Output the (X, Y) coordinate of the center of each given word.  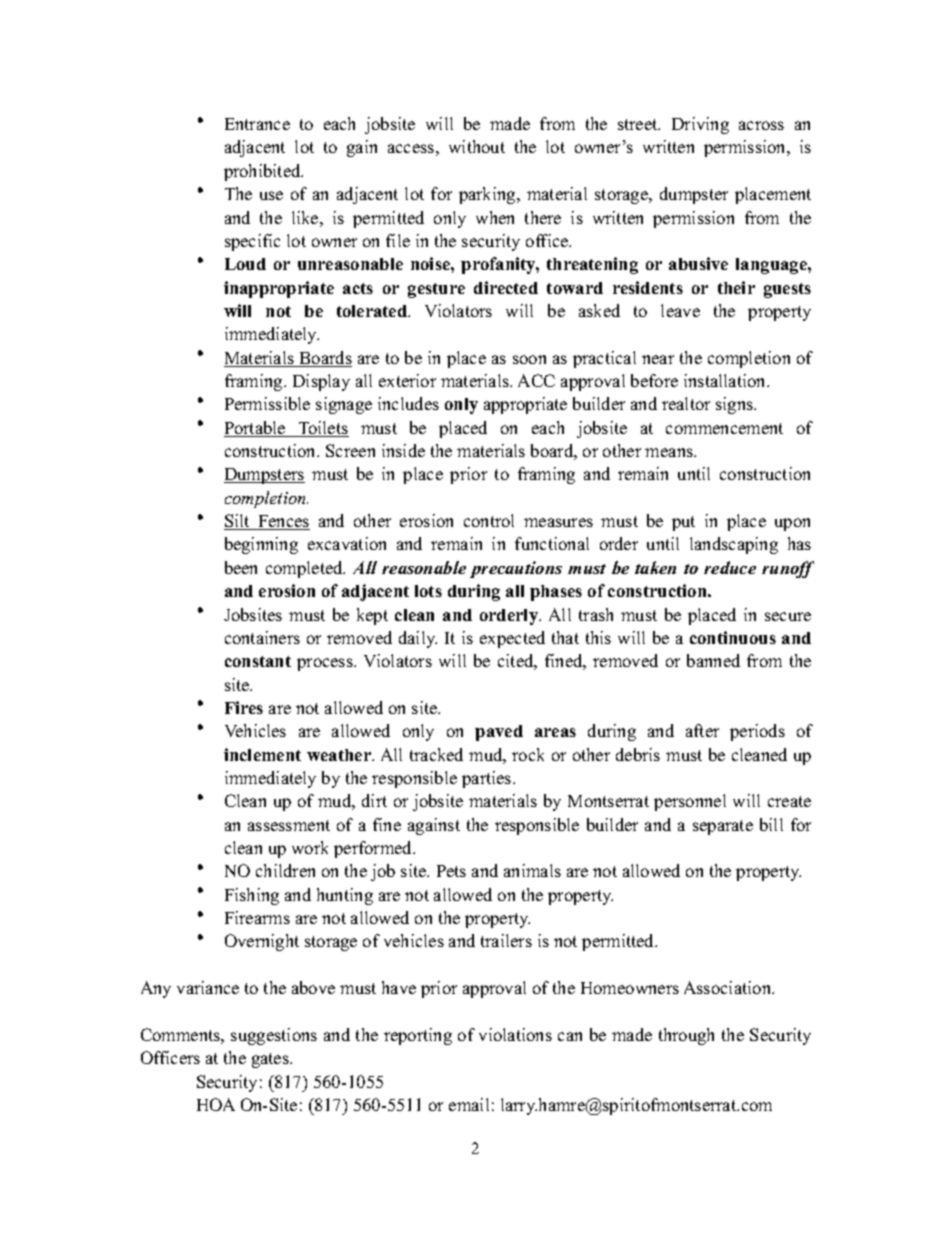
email (469, 1104)
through (686, 1036)
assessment (289, 825)
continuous (733, 637)
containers (262, 637)
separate (723, 827)
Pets (451, 871)
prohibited (263, 172)
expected (512, 639)
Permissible (267, 403)
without (477, 146)
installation (726, 380)
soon (529, 359)
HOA (216, 1104)
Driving (700, 125)
